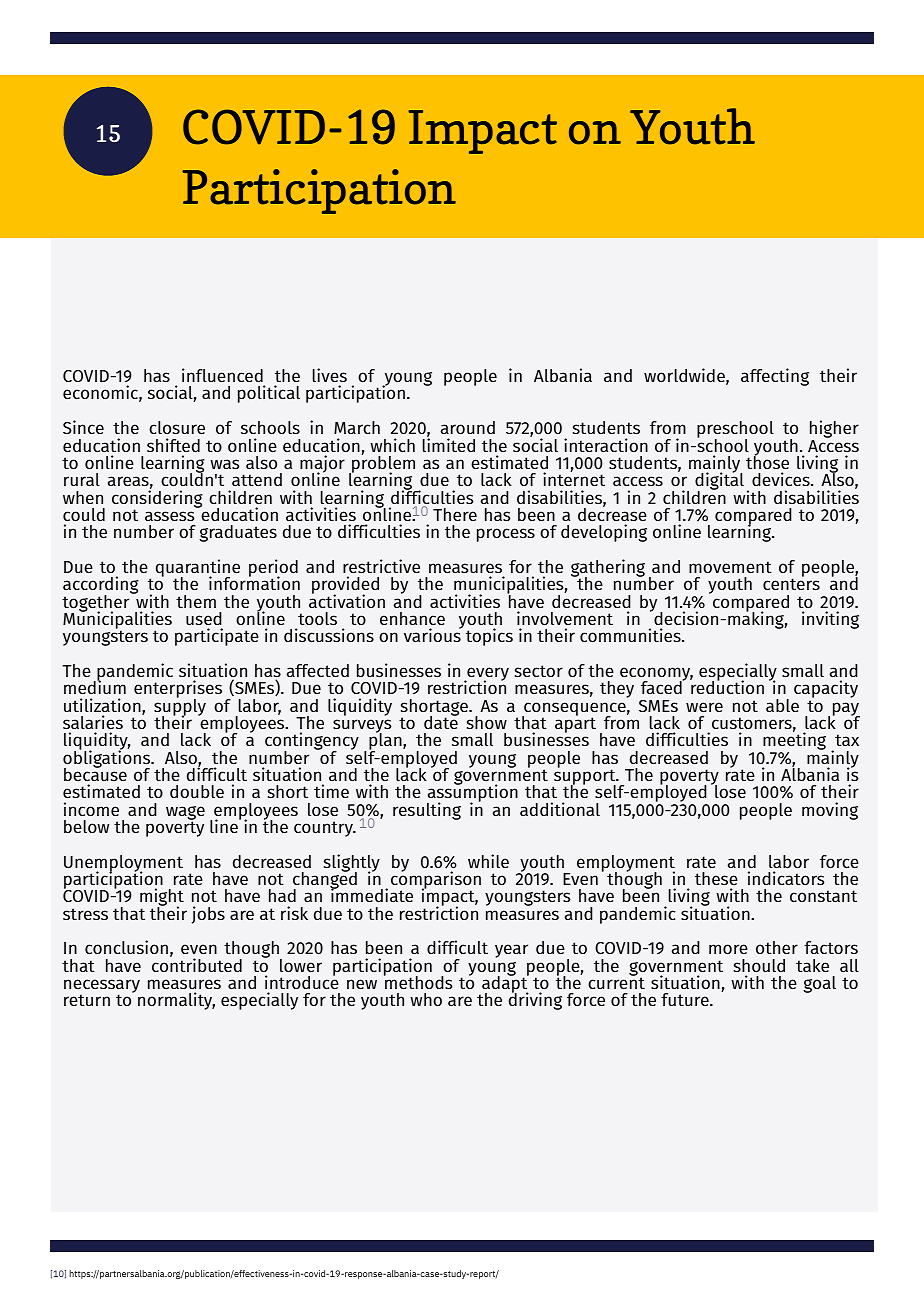  I want to click on moving, so click(830, 811).
